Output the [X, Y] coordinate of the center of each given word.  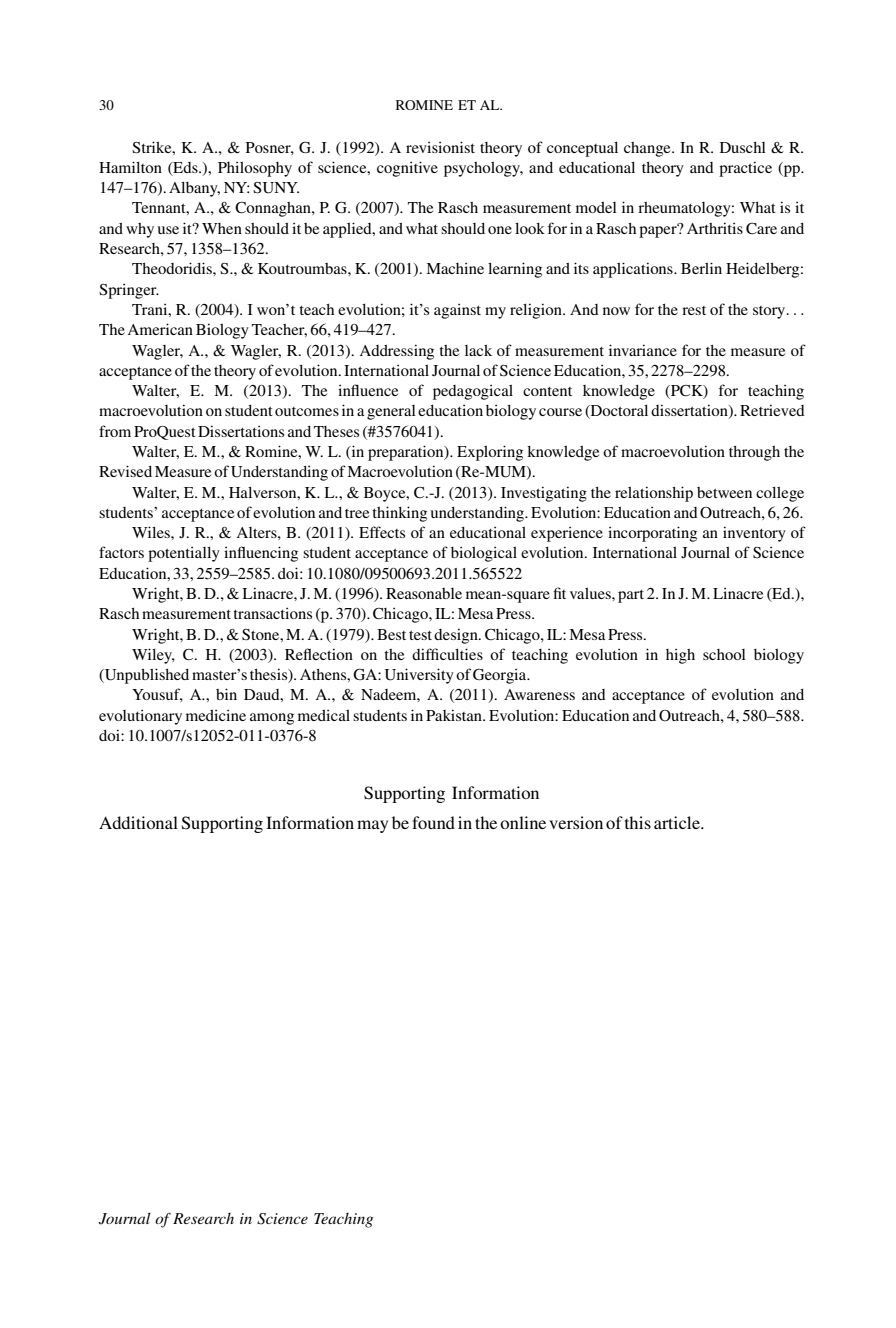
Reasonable [424, 593]
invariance [643, 350]
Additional [138, 822]
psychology [483, 169]
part [631, 596]
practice [745, 169]
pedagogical [473, 392]
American [160, 329]
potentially [184, 554]
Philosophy [255, 169]
